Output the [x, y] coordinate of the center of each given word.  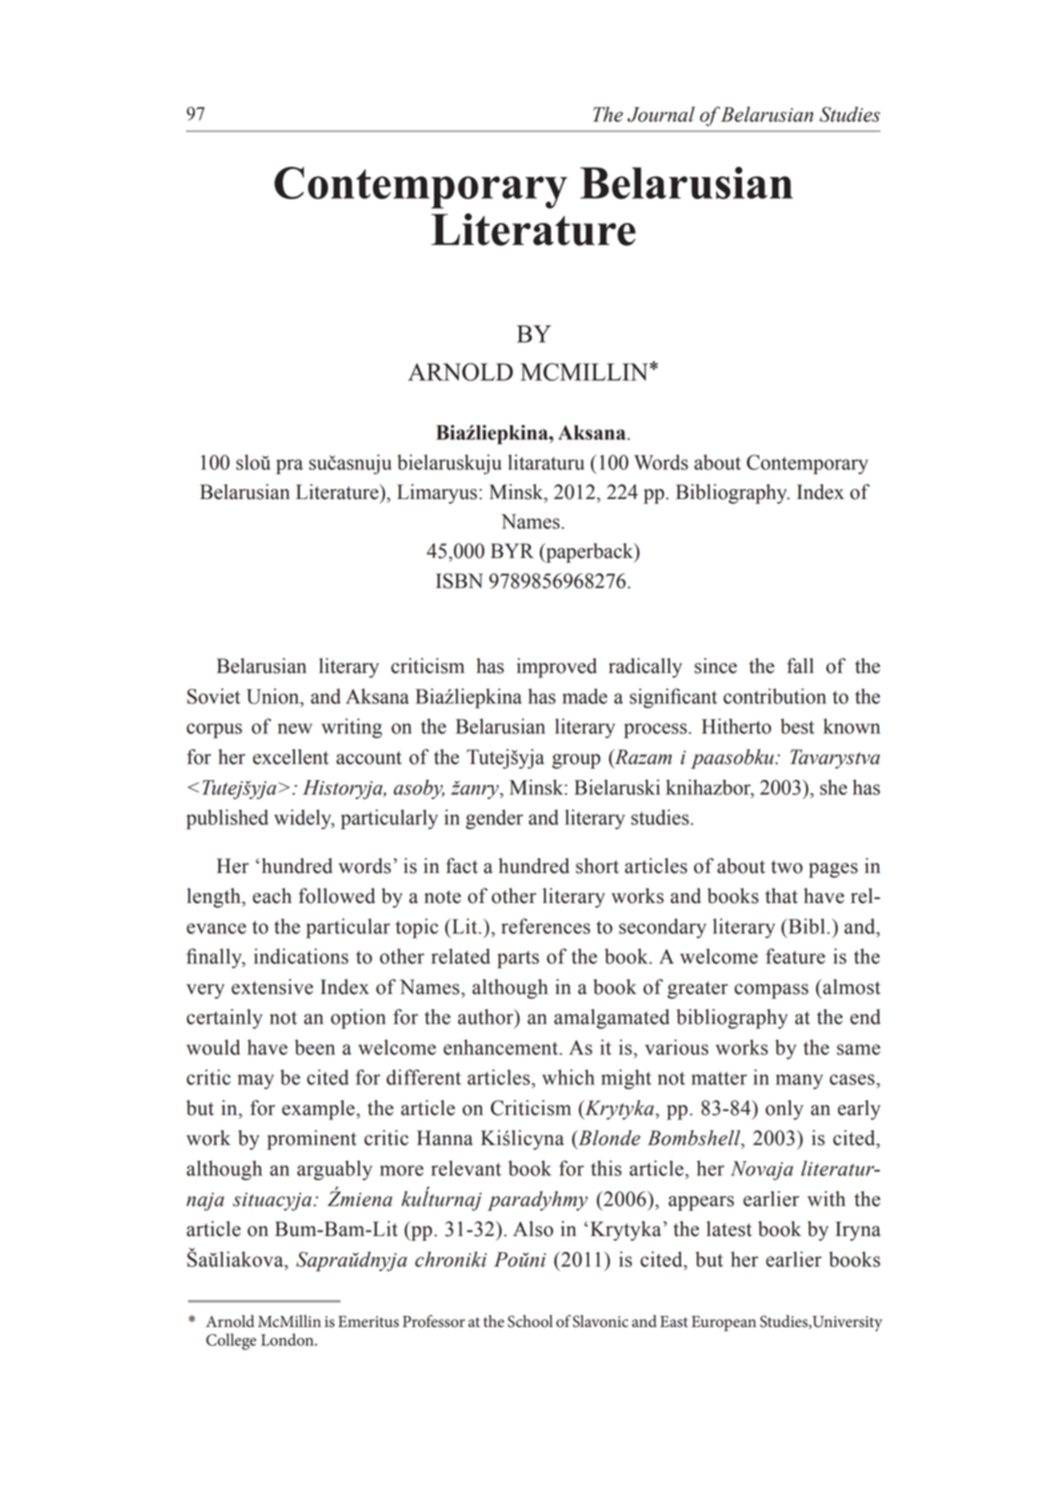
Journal [661, 114]
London [288, 1339]
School [530, 1321]
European [723, 1323]
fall [800, 666]
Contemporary [421, 188]
